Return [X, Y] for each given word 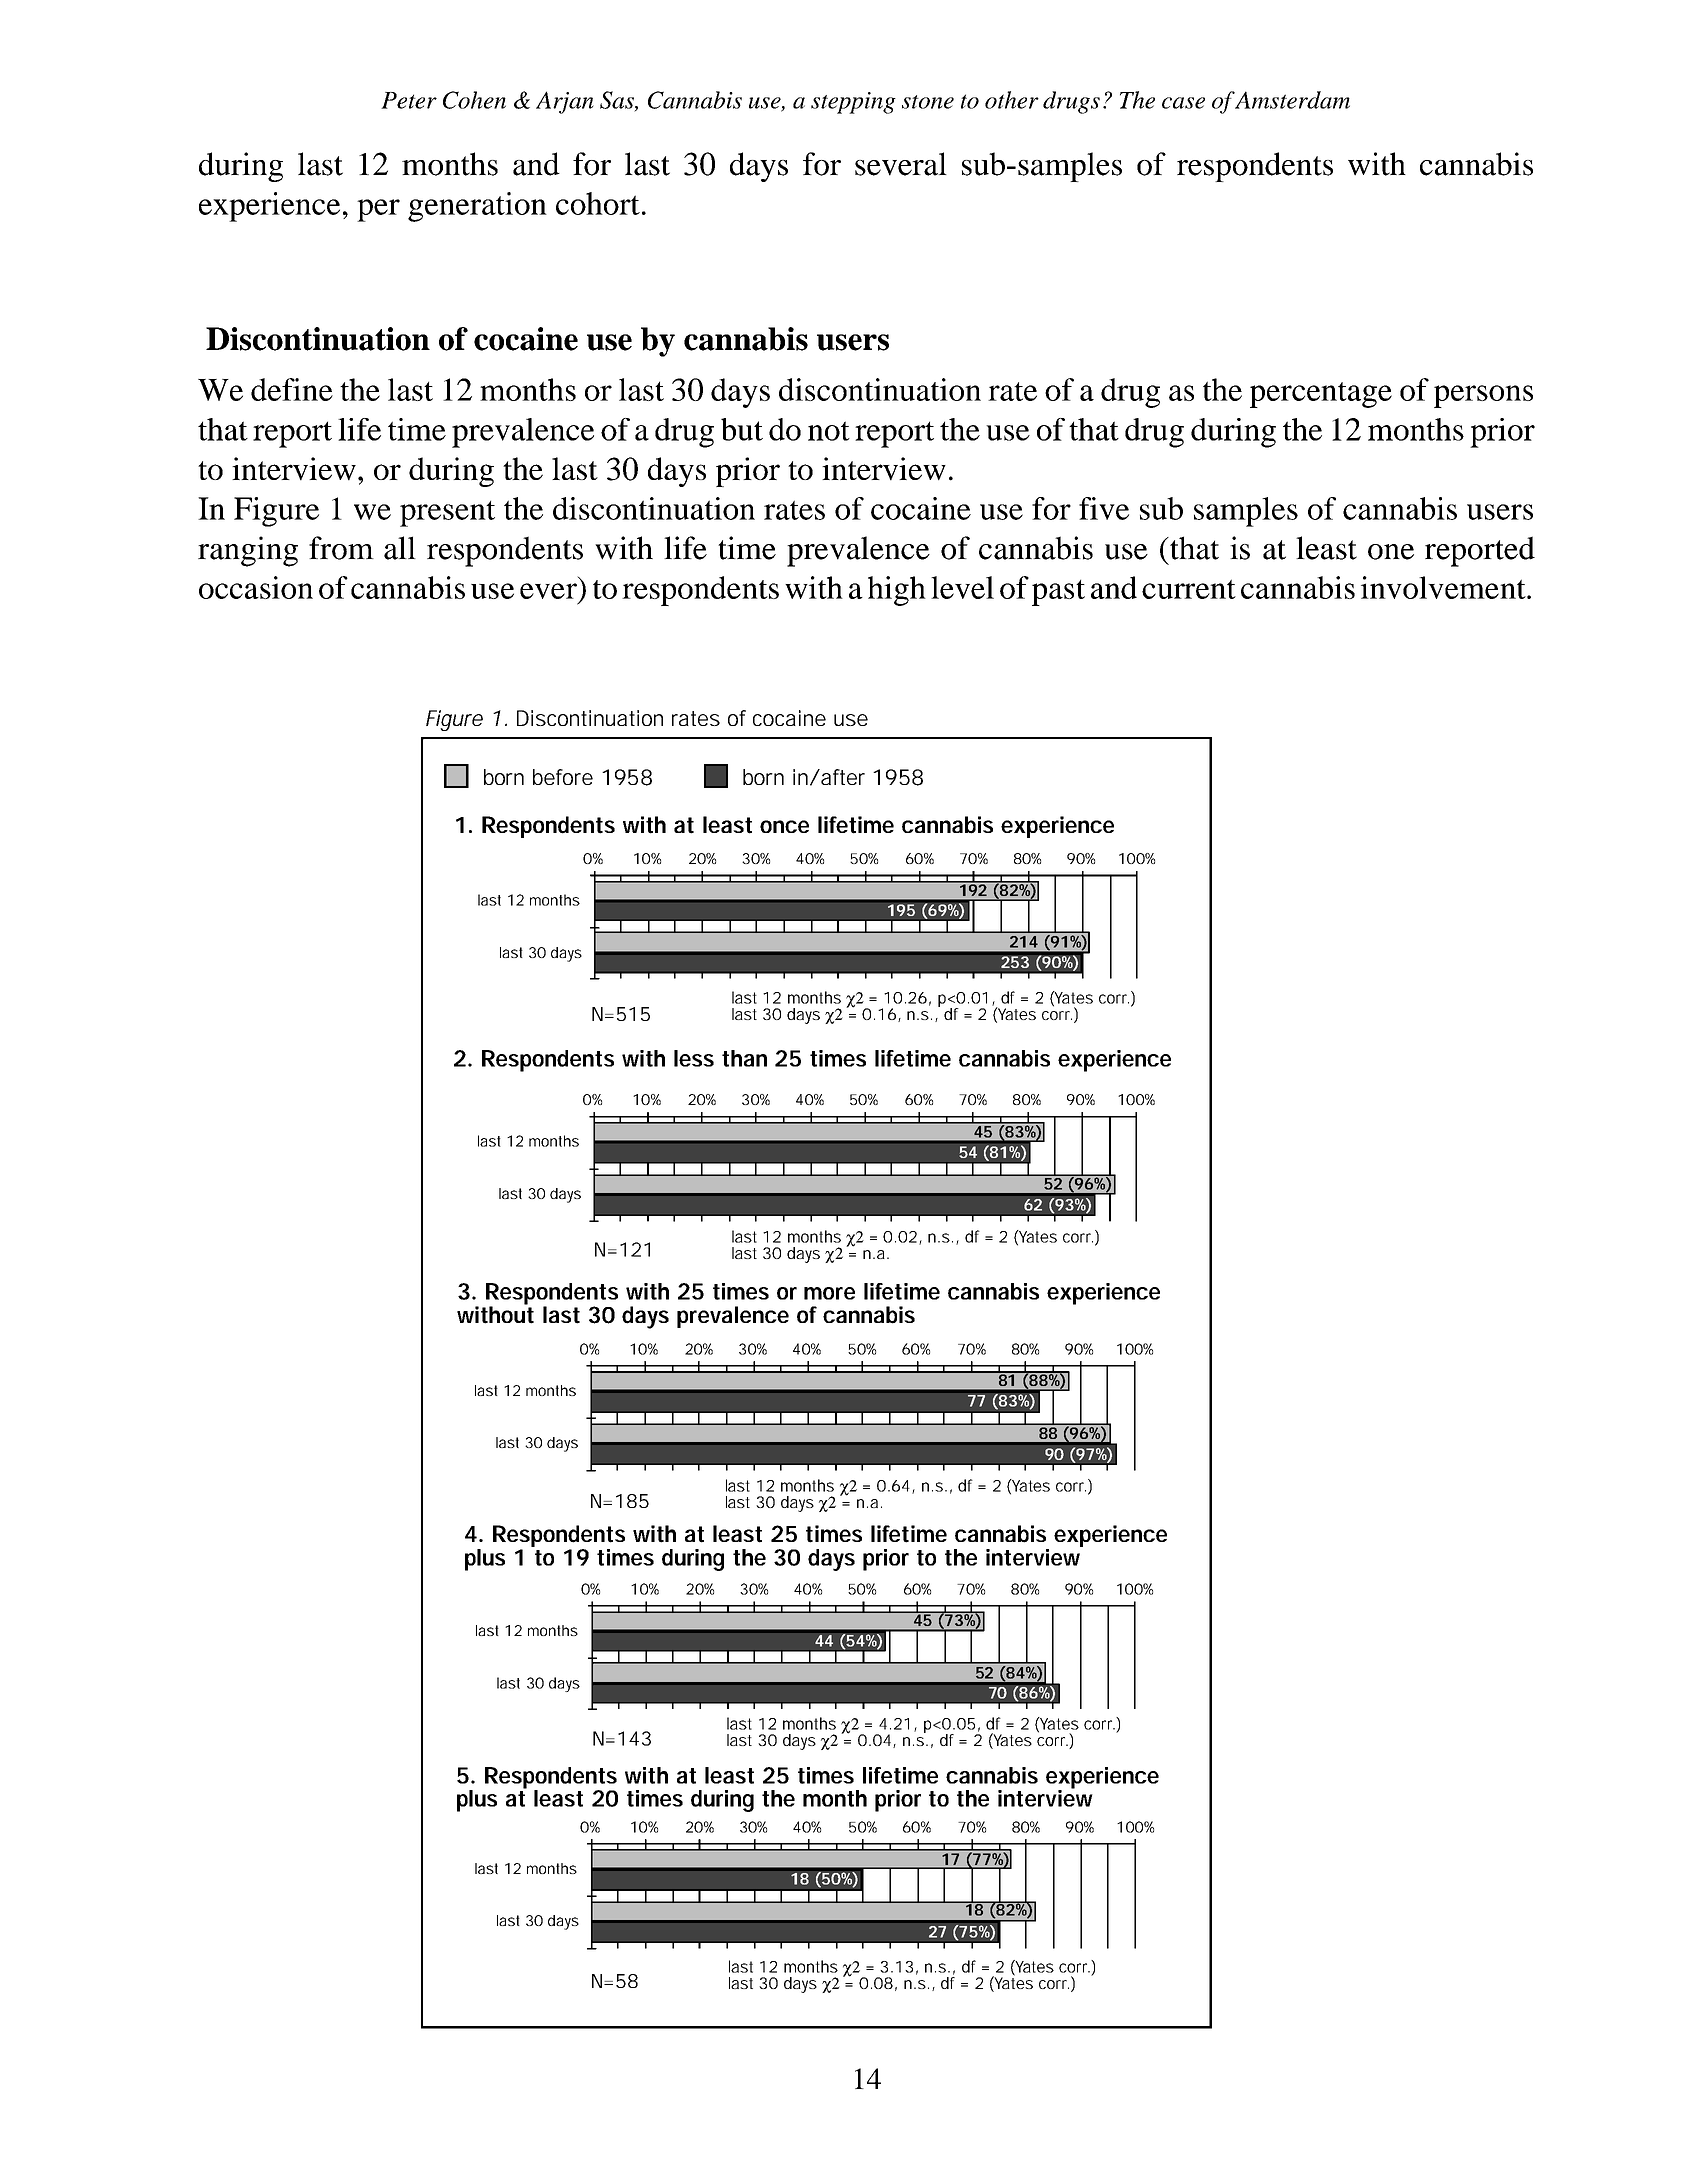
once [784, 826]
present [447, 514]
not [829, 431]
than [744, 1058]
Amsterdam [1292, 100]
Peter [409, 100]
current [1189, 589]
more [829, 1293]
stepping [853, 103]
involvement [1444, 587]
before [563, 777]
